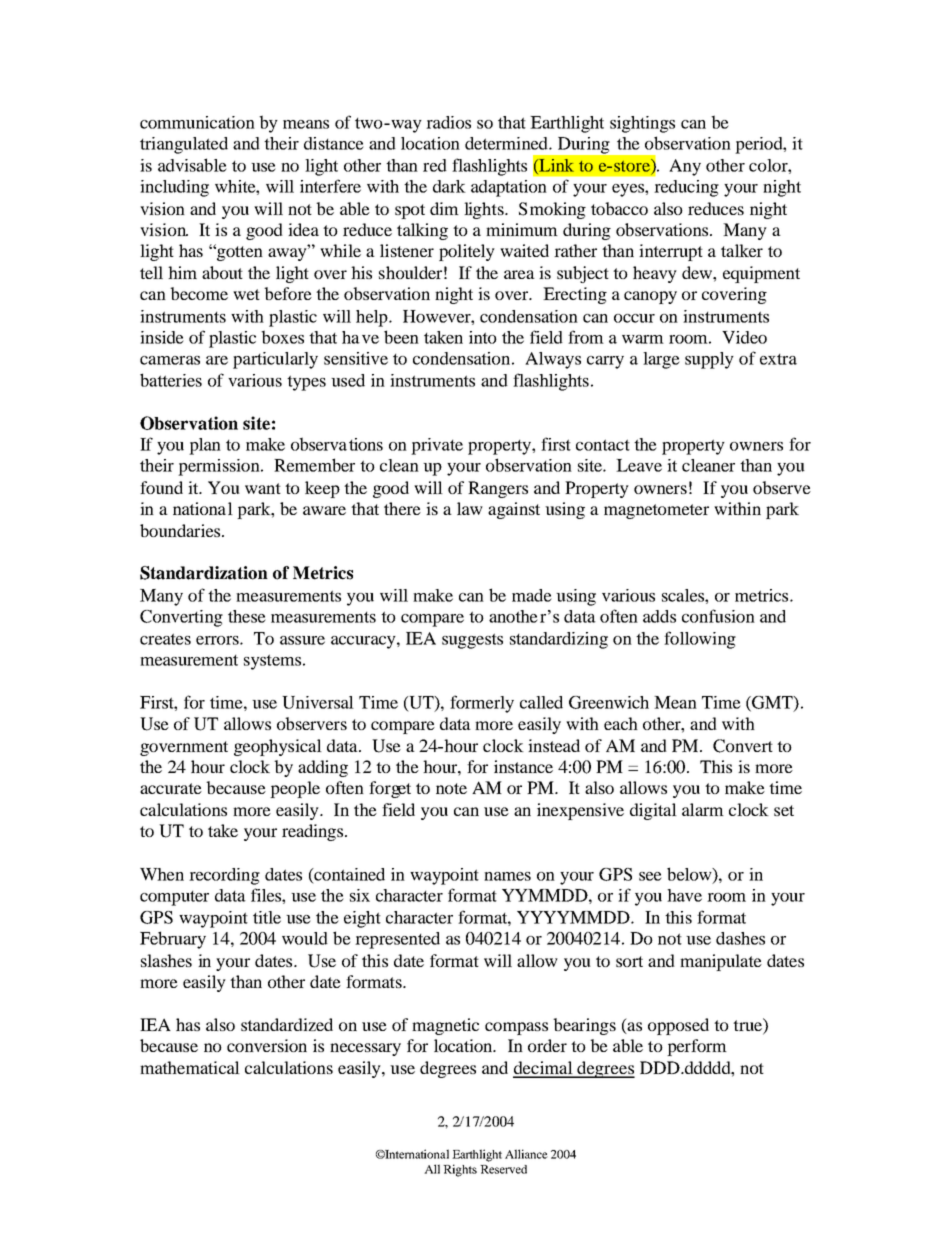 The height and width of the page is (1233, 952). What do you see at coordinates (218, 640) in the page?
I see `errors` at bounding box center [218, 640].
